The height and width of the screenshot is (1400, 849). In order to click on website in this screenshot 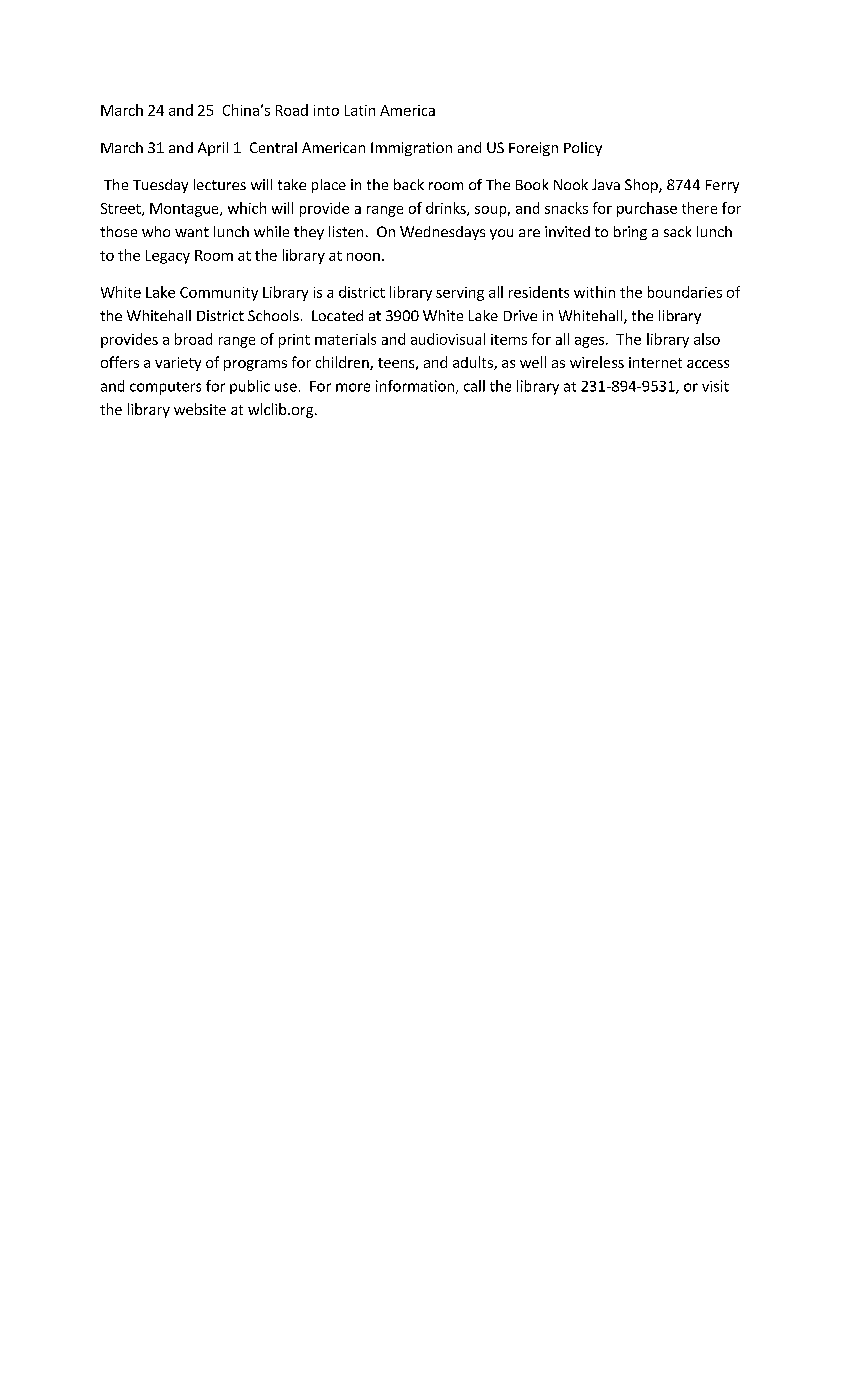, I will do `click(200, 409)`.
